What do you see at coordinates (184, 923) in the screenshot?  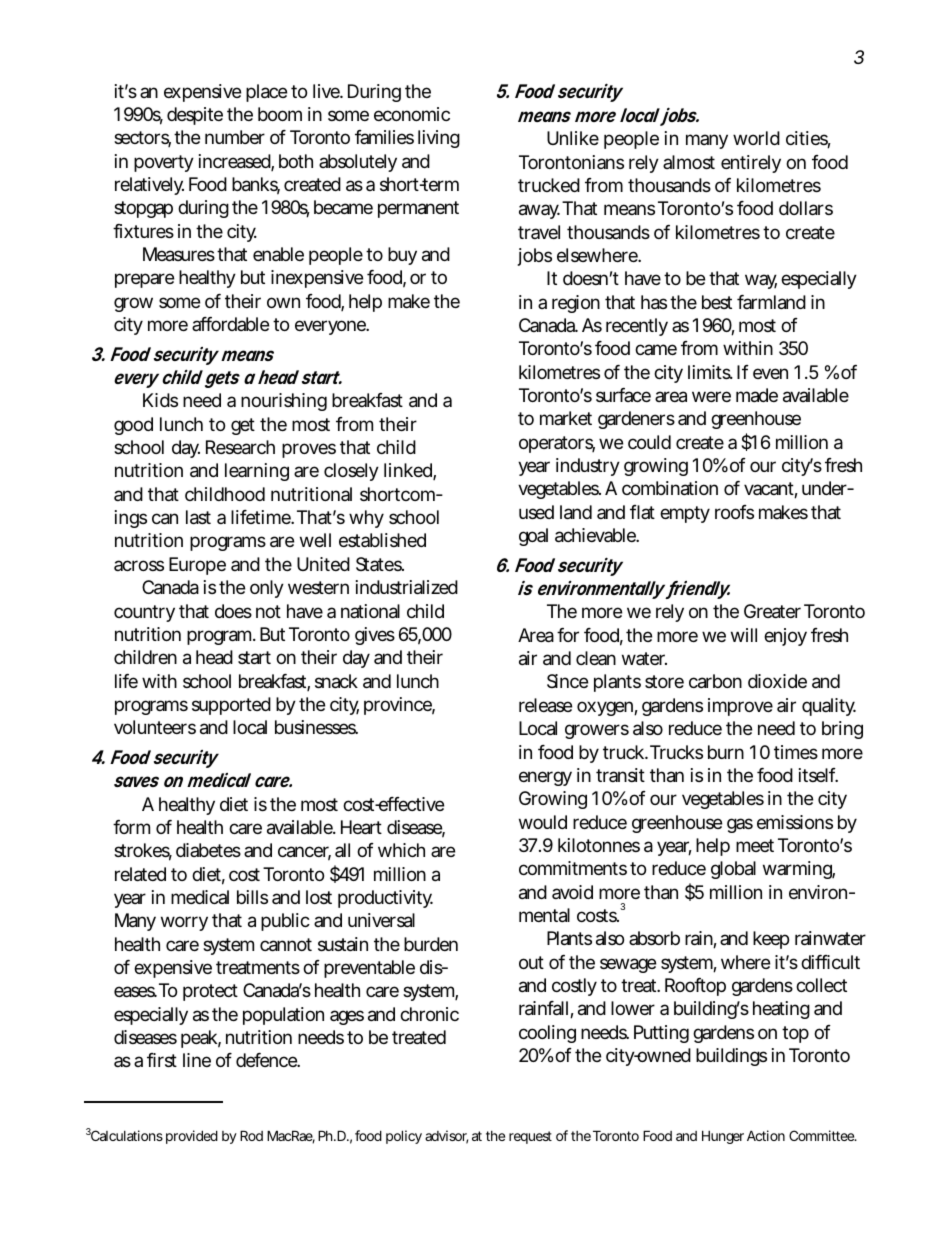 I see `worry` at bounding box center [184, 923].
